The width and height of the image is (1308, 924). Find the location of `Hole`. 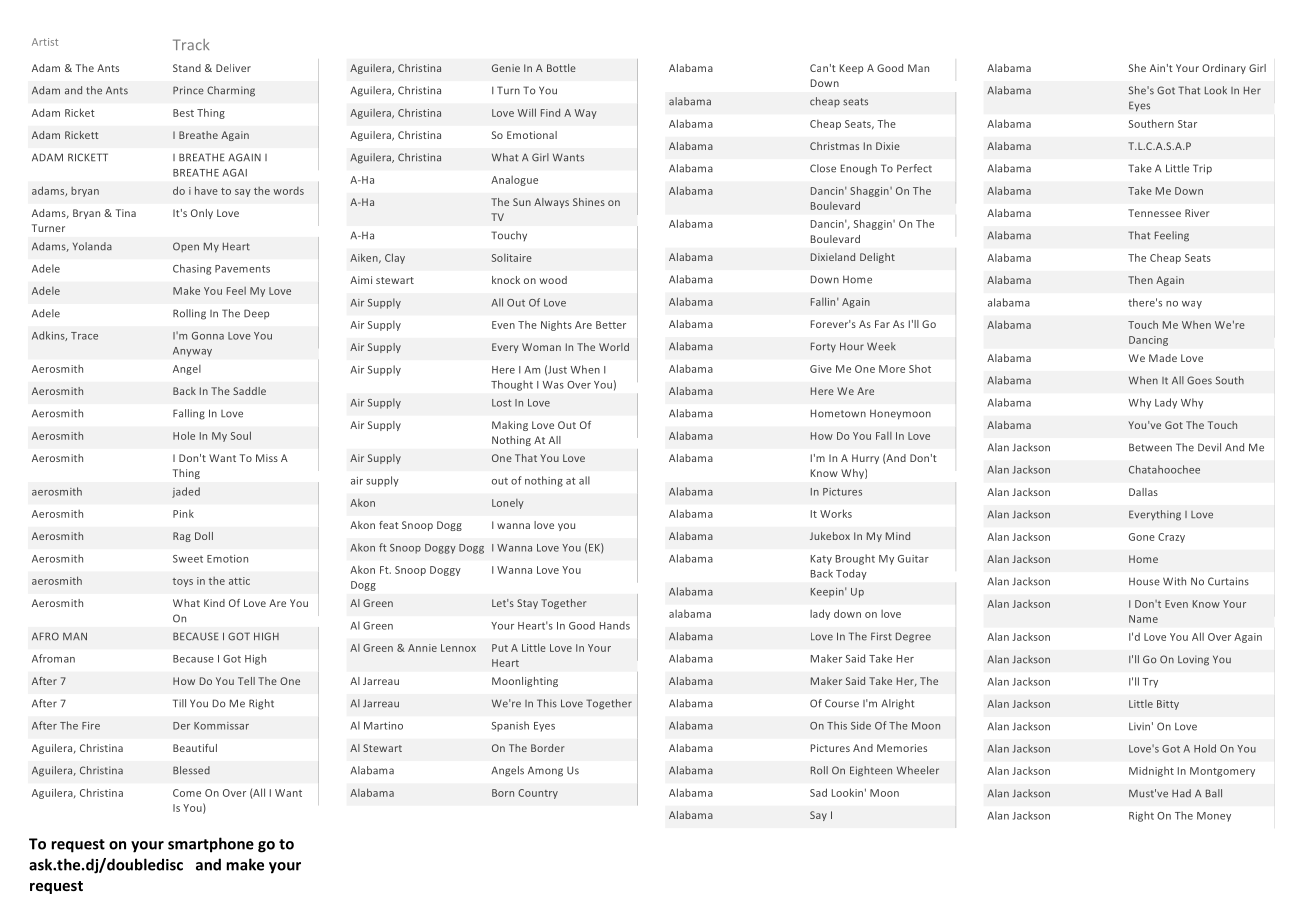

Hole is located at coordinates (184, 435).
